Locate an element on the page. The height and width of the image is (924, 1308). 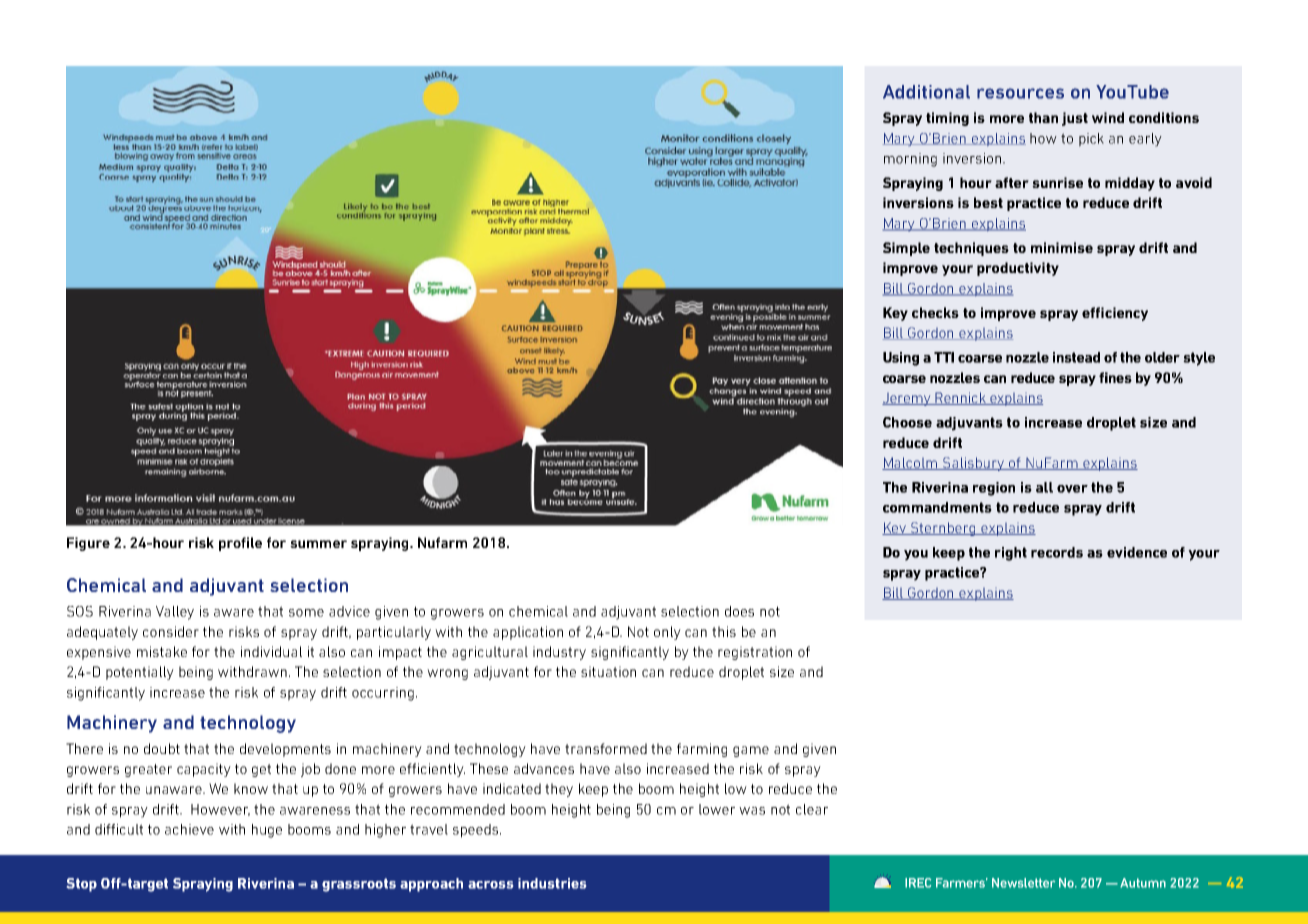
morning is located at coordinates (910, 160).
